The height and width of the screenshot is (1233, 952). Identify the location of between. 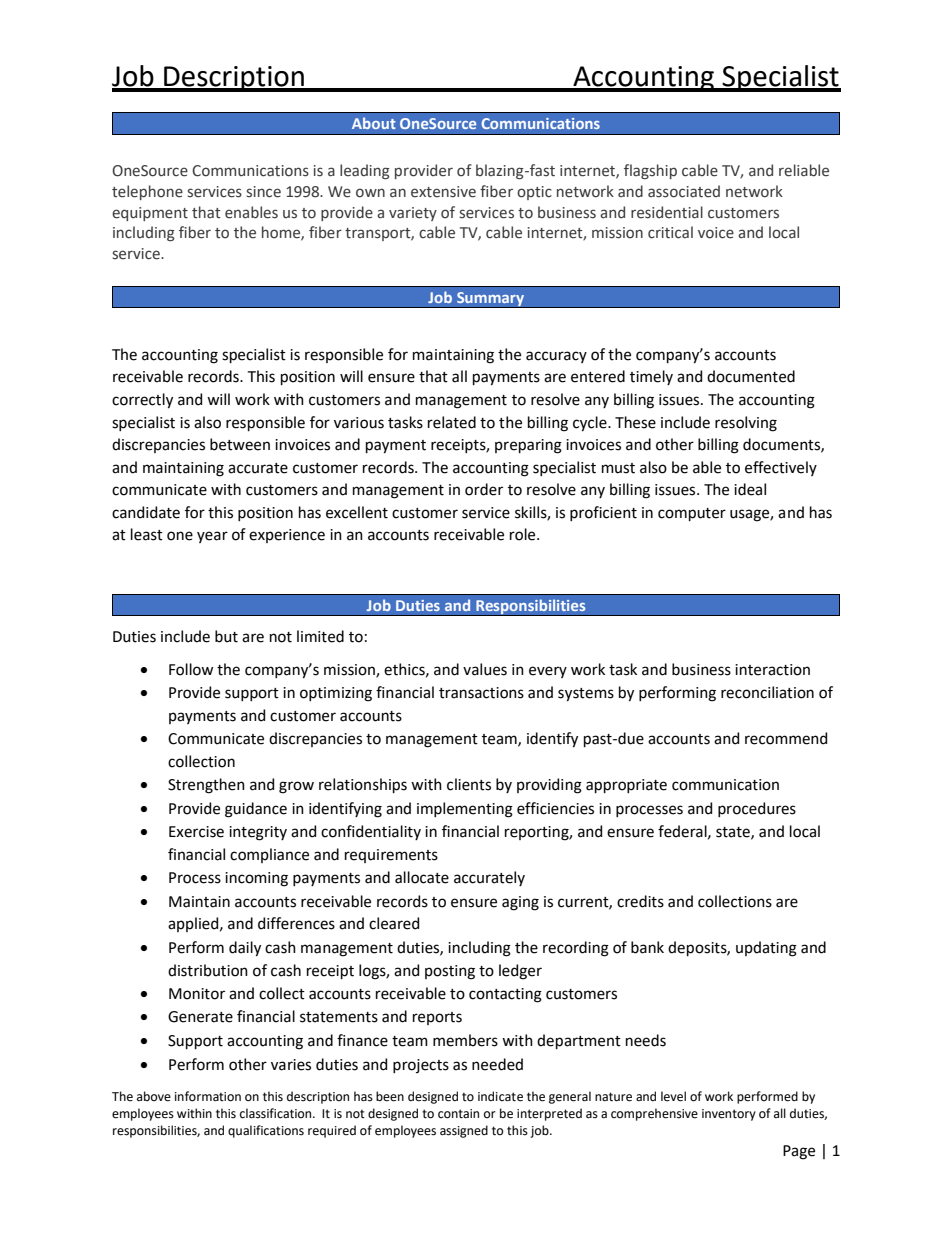
(240, 444).
